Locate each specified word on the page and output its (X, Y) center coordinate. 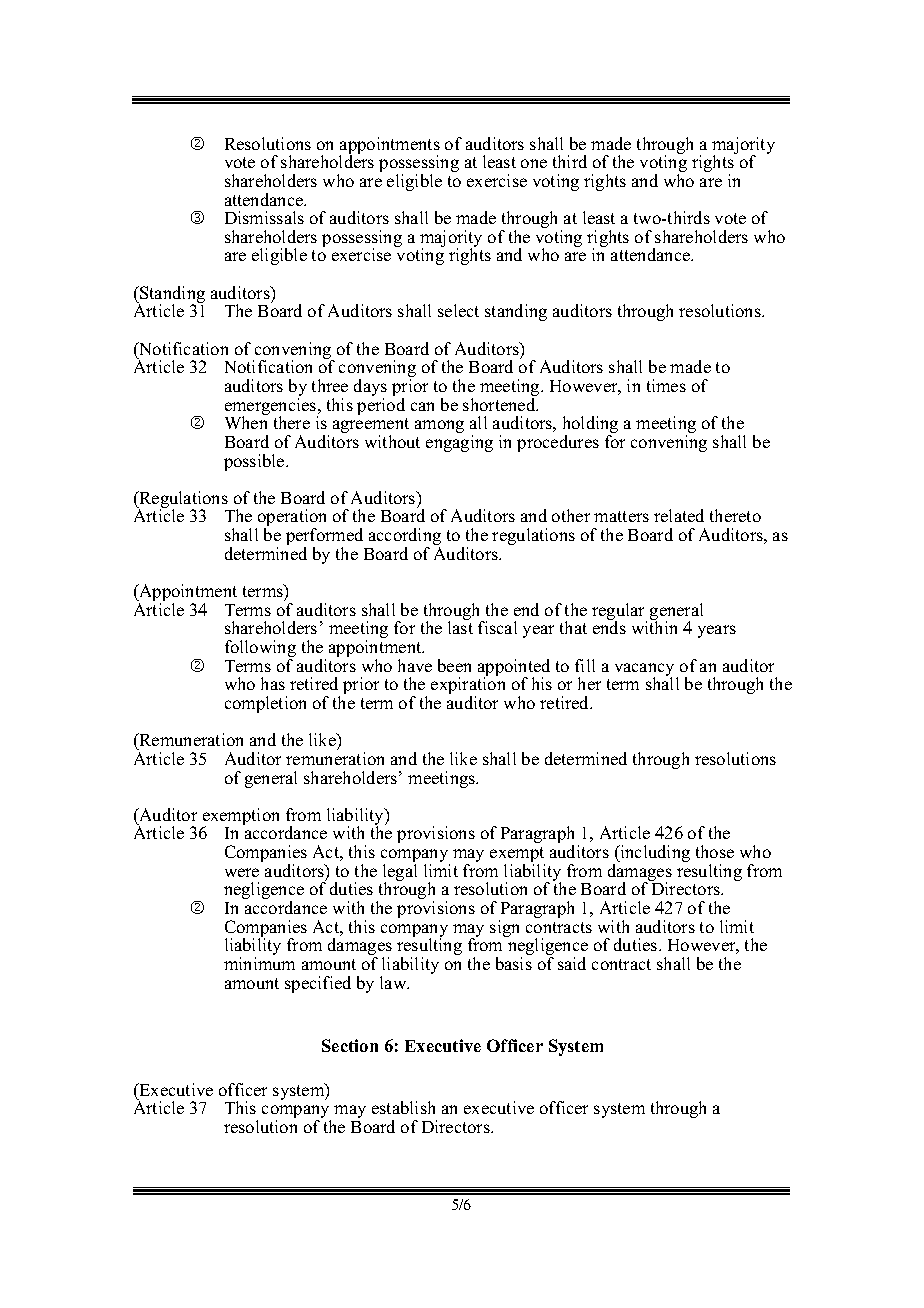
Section (350, 1045)
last (460, 626)
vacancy (646, 671)
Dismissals (264, 217)
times (666, 385)
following (260, 650)
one (534, 163)
